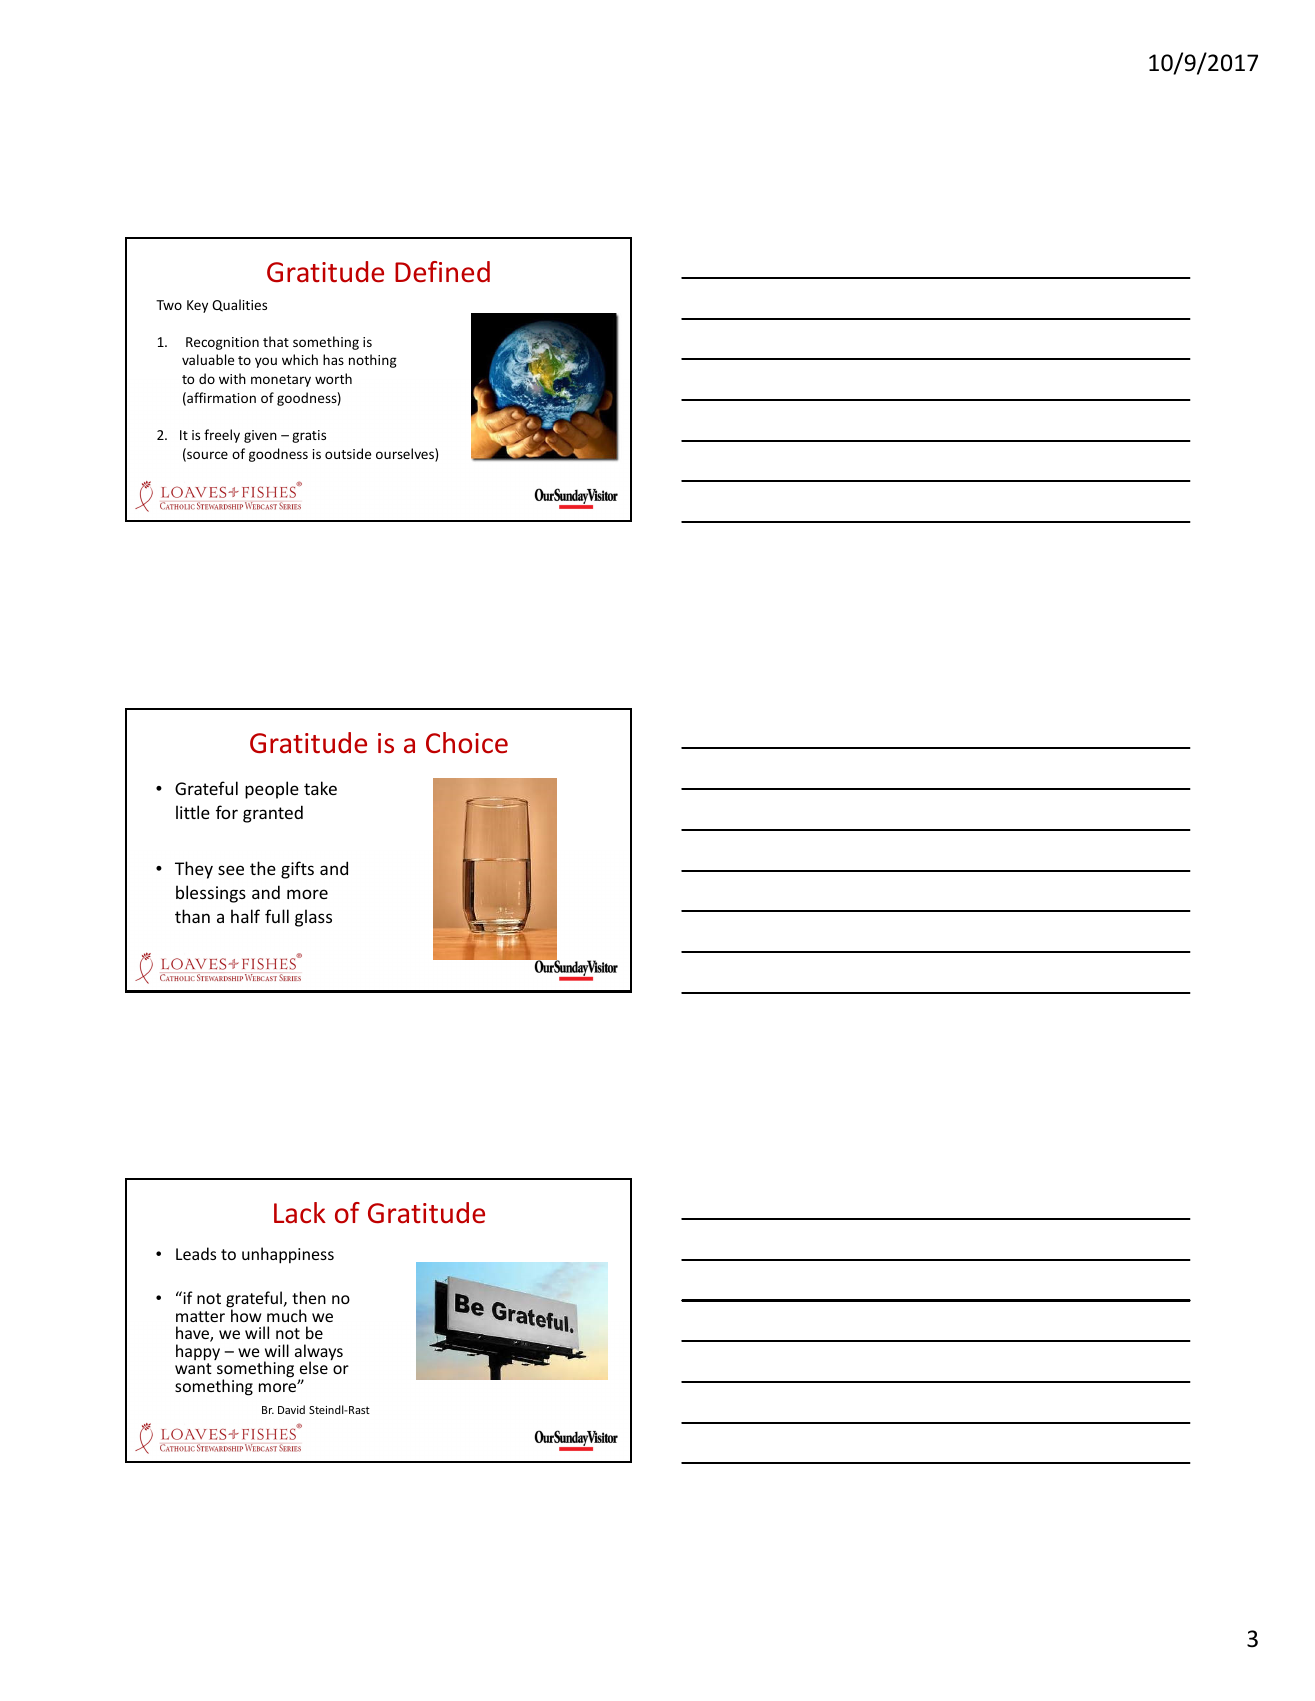 The width and height of the page is (1315, 1701). What do you see at coordinates (193, 1368) in the page?
I see `want` at bounding box center [193, 1368].
